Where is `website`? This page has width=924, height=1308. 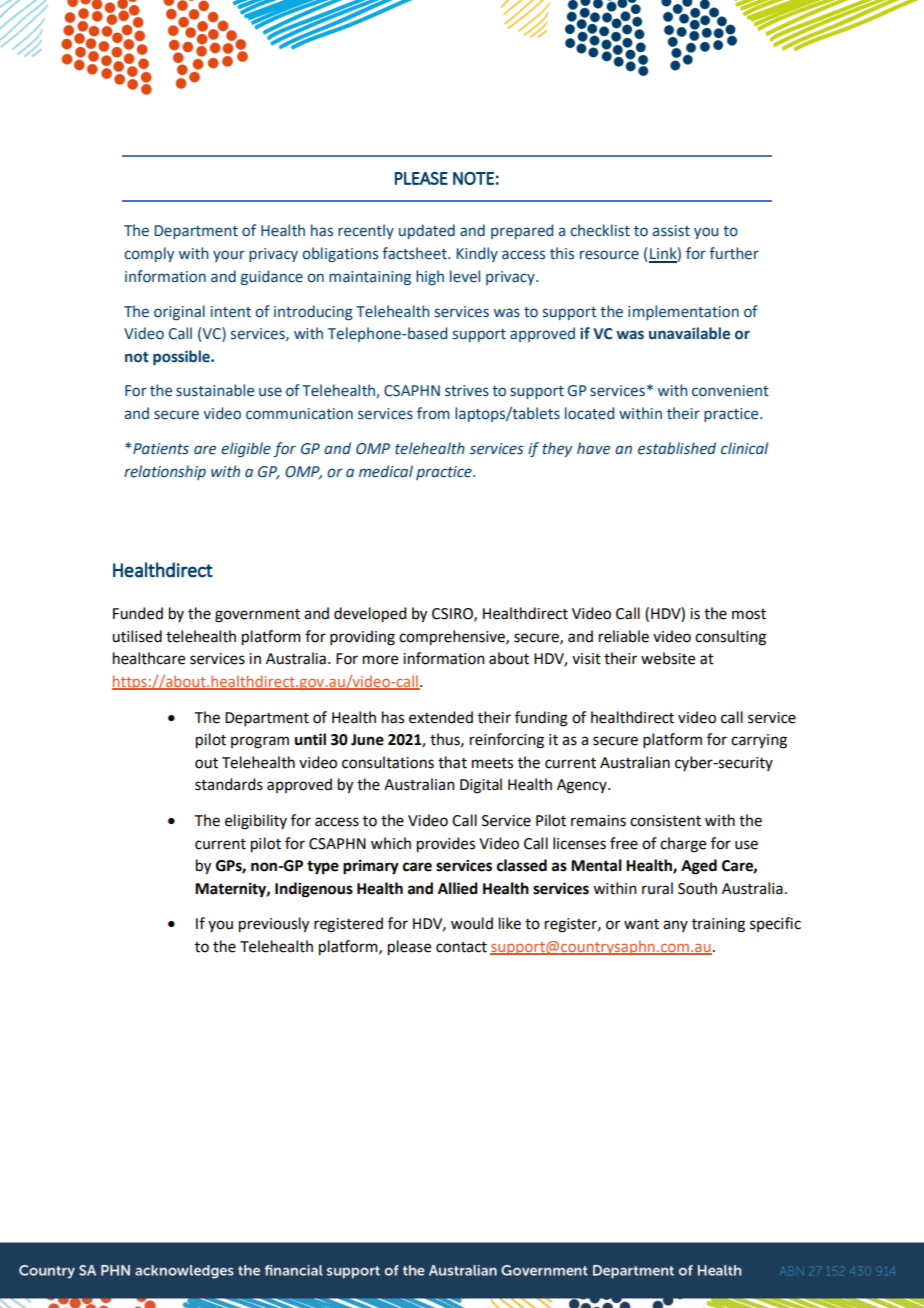 website is located at coordinates (668, 658).
